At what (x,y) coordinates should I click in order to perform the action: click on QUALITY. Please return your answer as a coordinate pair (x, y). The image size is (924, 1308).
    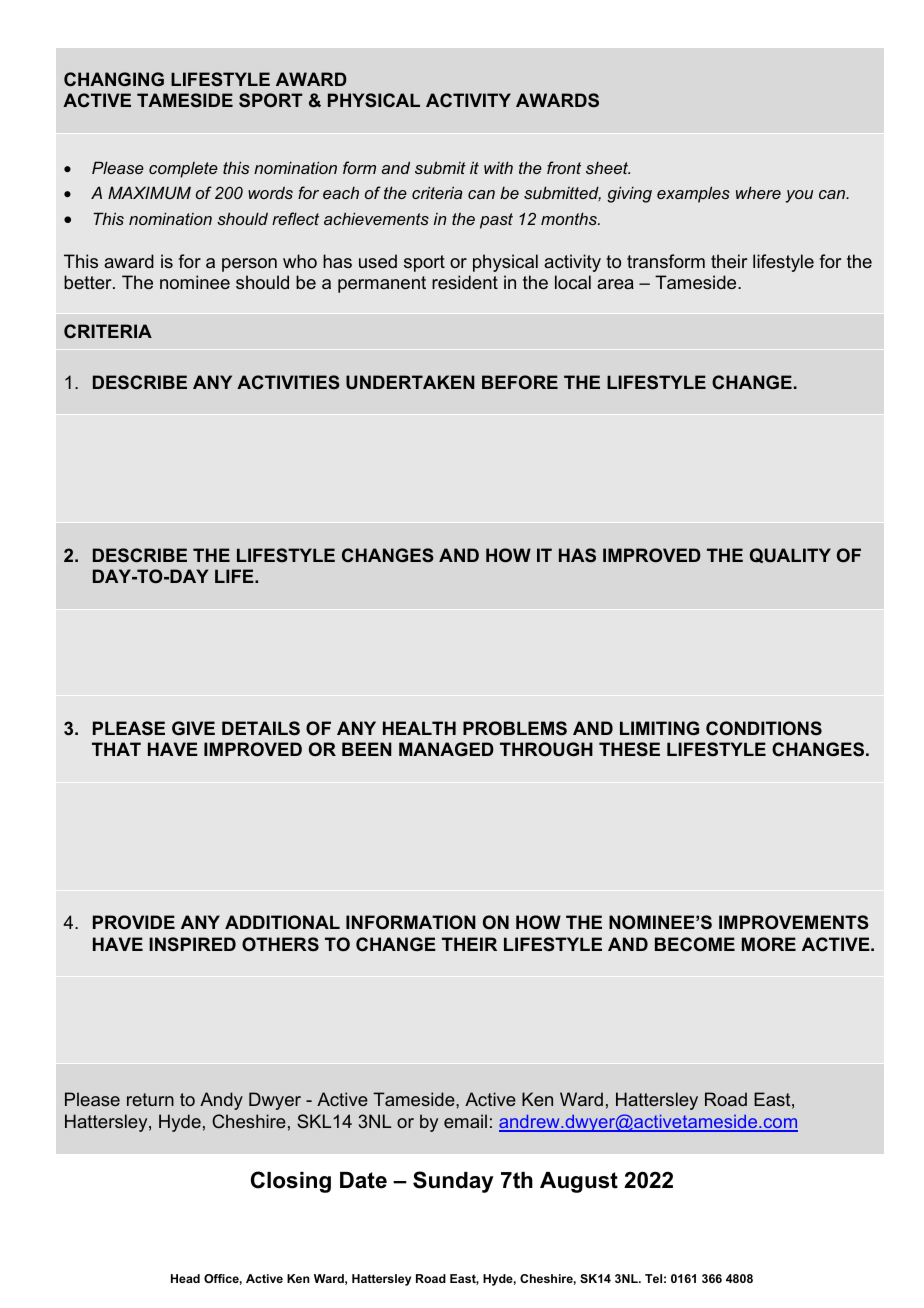
    Looking at the image, I should click on (790, 555).
